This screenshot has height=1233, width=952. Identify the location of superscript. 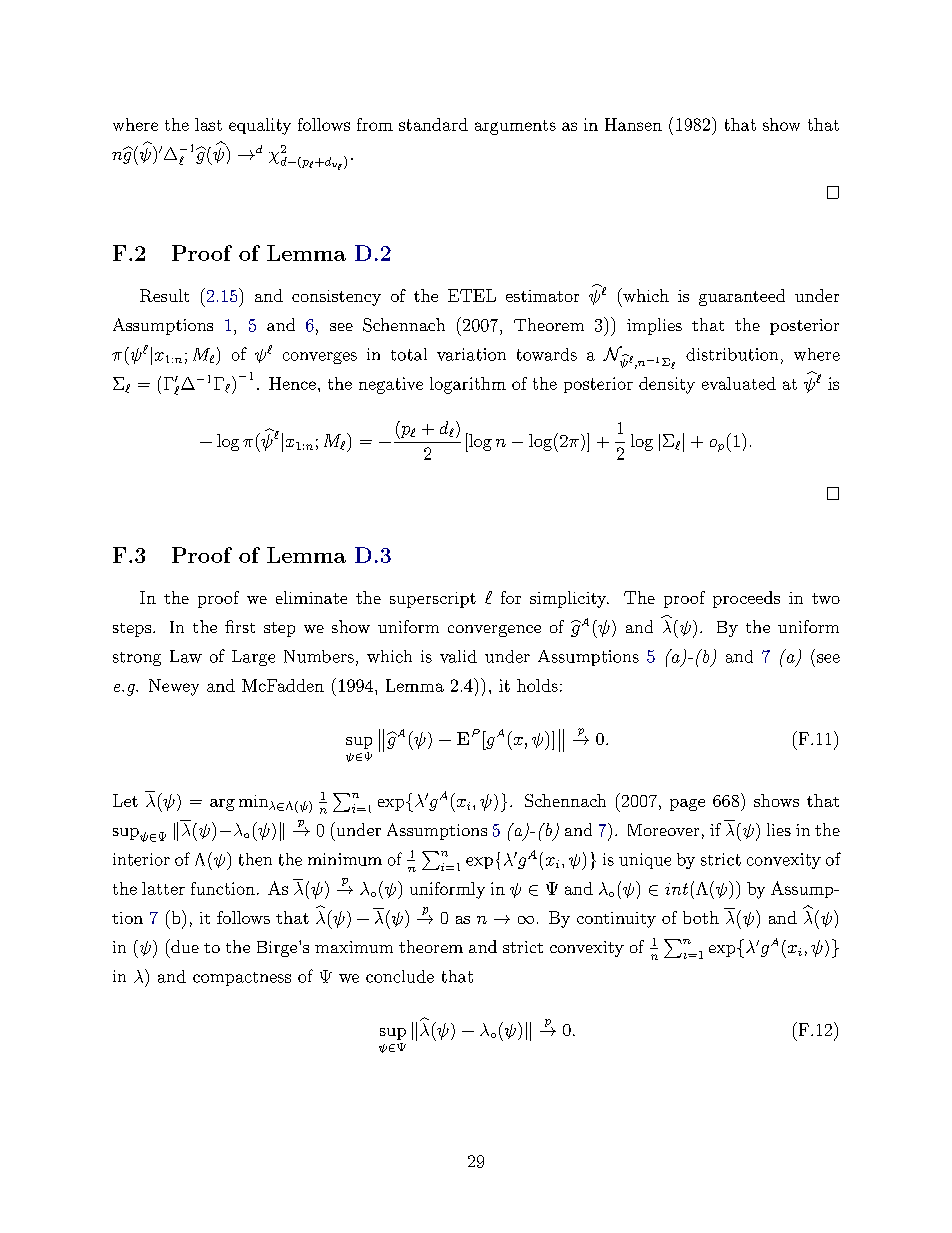
(433, 600).
